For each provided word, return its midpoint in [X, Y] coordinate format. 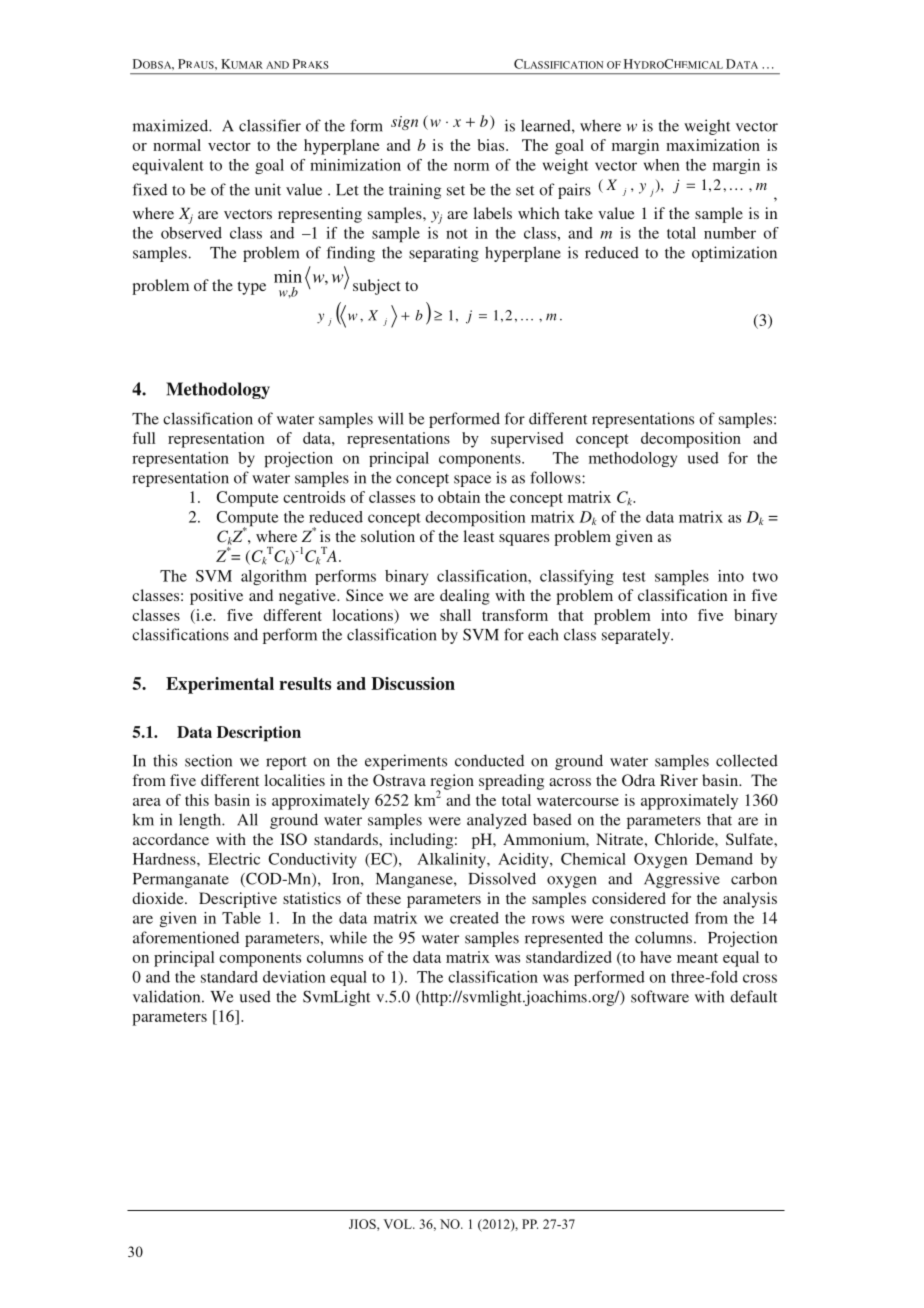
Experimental [220, 685]
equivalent [168, 167]
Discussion [413, 683]
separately [637, 636]
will [391, 418]
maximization [713, 145]
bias [492, 145]
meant [697, 958]
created [474, 918]
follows [556, 477]
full [143, 438]
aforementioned [186, 937]
